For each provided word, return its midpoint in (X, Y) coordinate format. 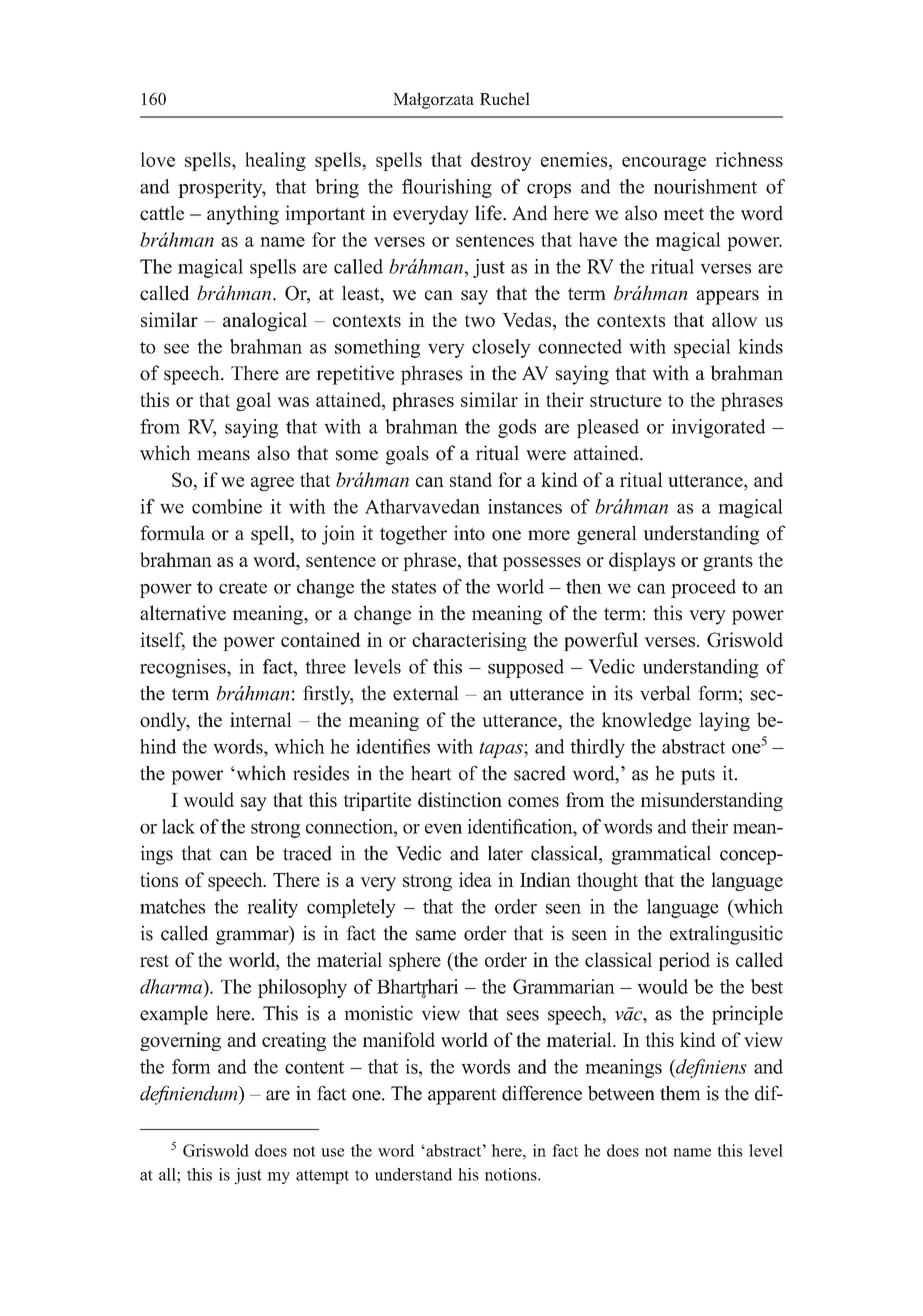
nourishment (705, 186)
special (702, 348)
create (243, 588)
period (684, 961)
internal (261, 719)
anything (243, 215)
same (436, 935)
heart (431, 773)
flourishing (447, 188)
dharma (172, 986)
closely (501, 348)
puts (698, 776)
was (293, 402)
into (469, 533)
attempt (322, 1177)
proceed (703, 588)
